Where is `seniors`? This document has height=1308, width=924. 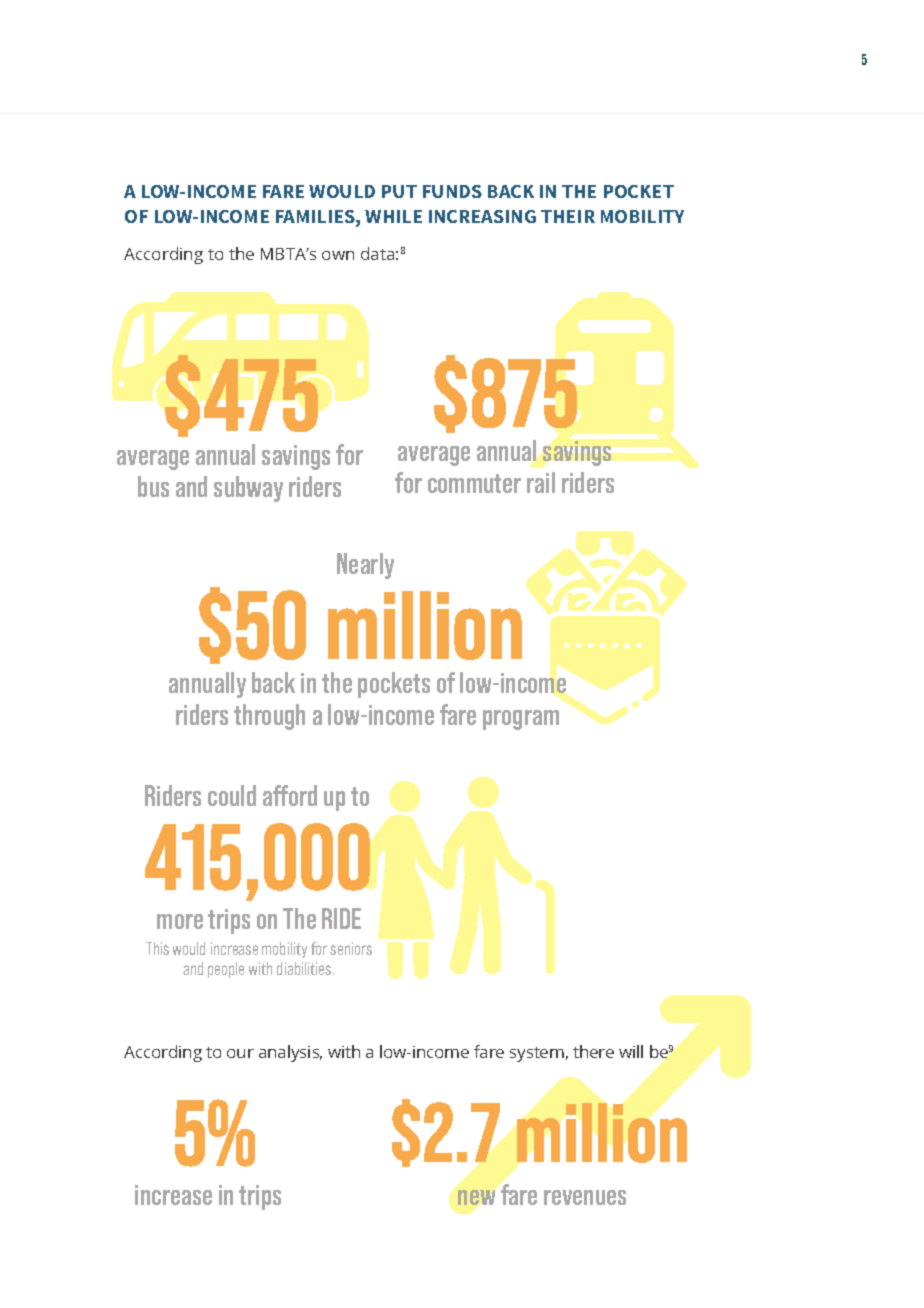
seniors is located at coordinates (351, 948).
